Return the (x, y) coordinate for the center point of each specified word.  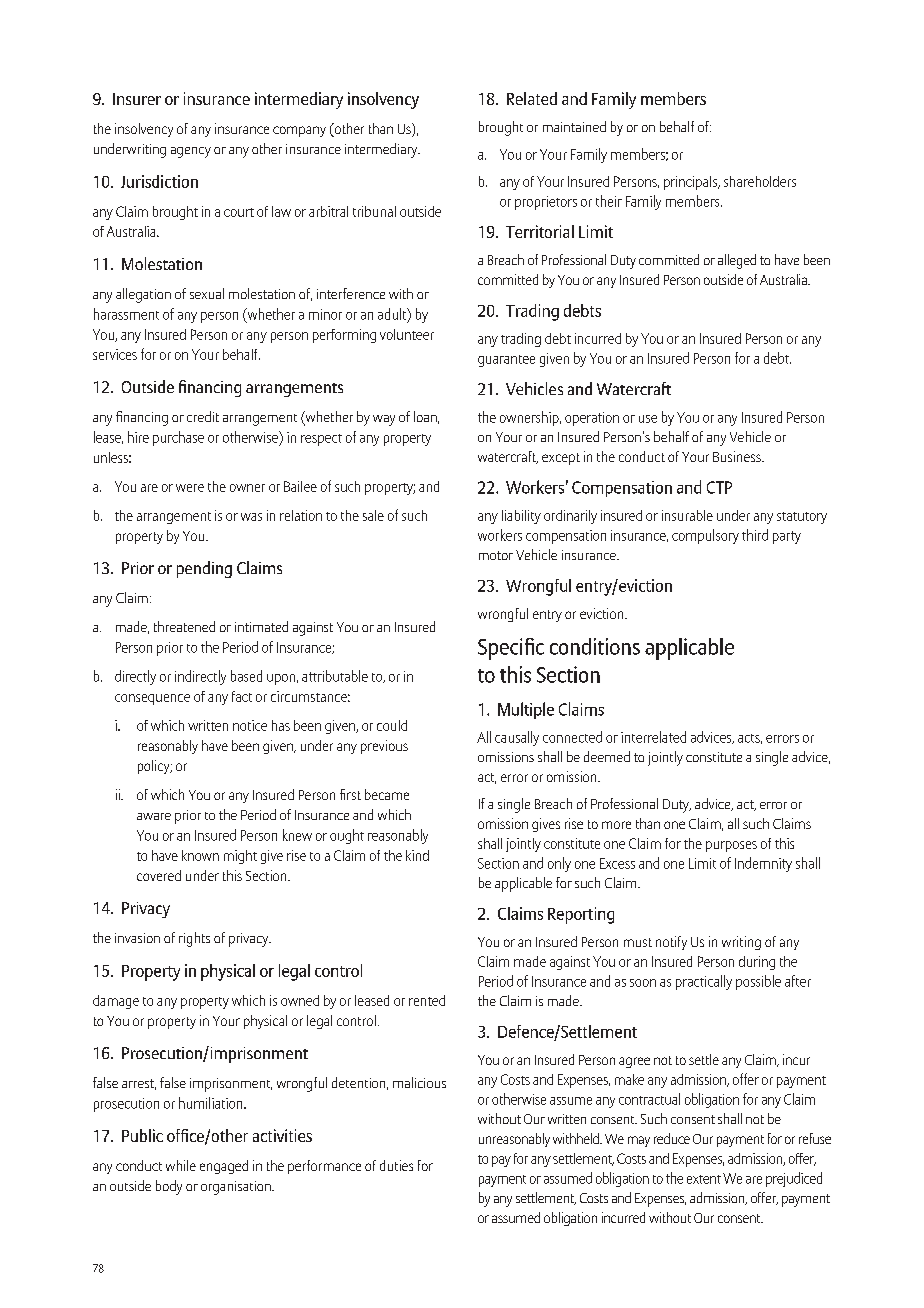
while (181, 1165)
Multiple (526, 710)
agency (191, 152)
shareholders (760, 181)
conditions (595, 646)
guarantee (506, 361)
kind (417, 855)
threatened (184, 626)
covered (159, 875)
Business (738, 456)
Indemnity (763, 864)
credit (203, 416)
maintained (574, 126)
